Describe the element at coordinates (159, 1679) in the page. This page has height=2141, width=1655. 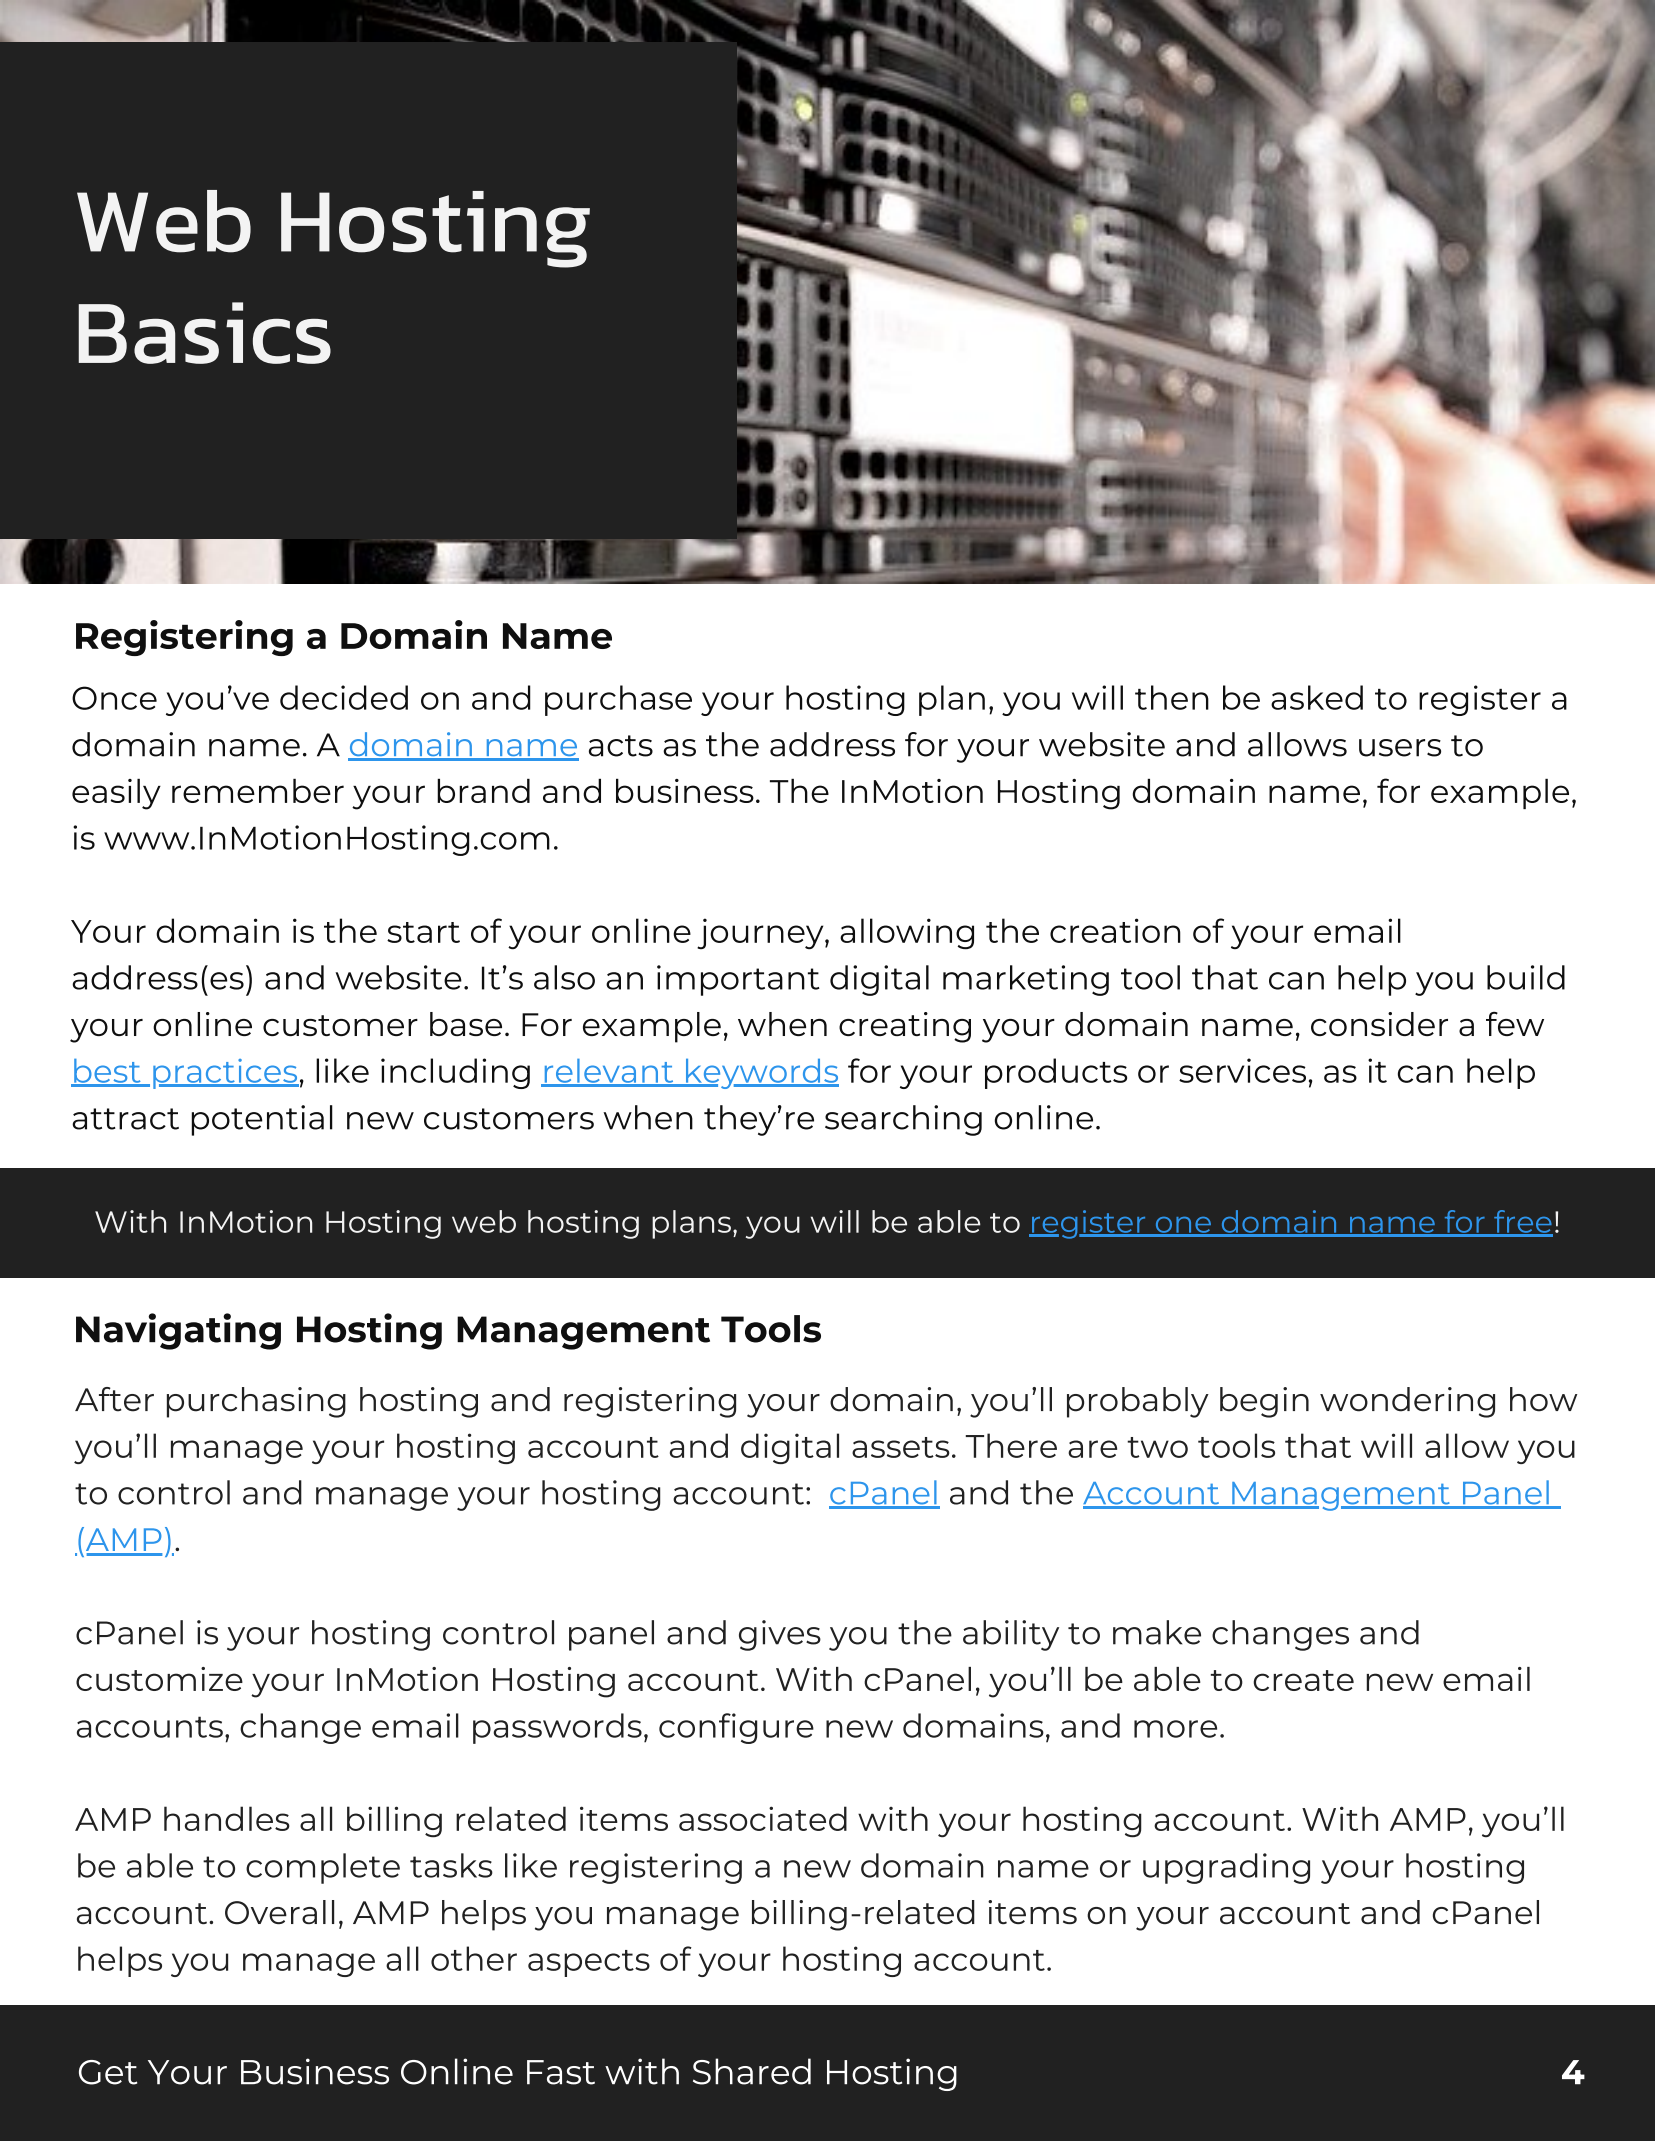
I see `customize` at that location.
